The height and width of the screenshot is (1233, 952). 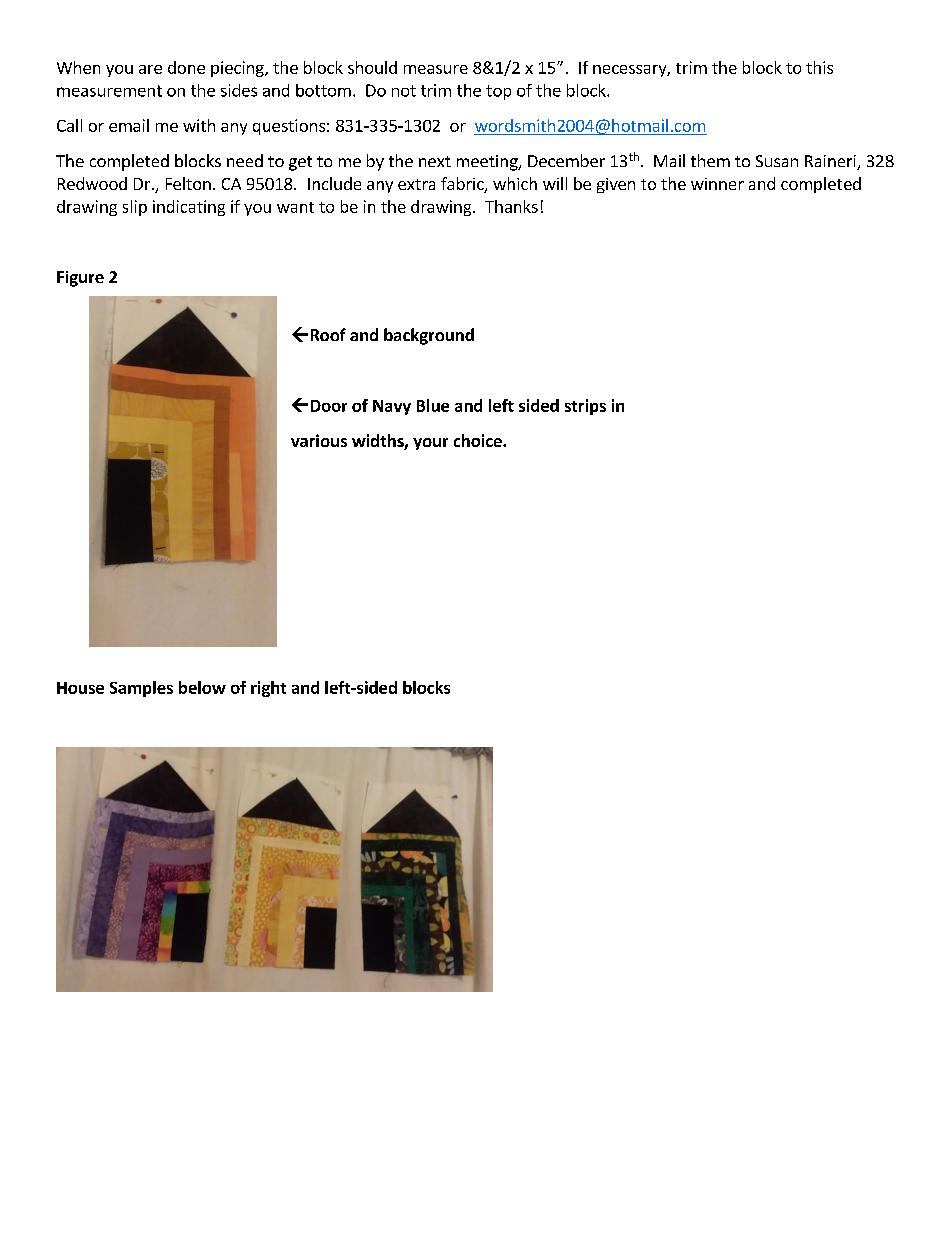 What do you see at coordinates (141, 689) in the screenshot?
I see `Samples` at bounding box center [141, 689].
